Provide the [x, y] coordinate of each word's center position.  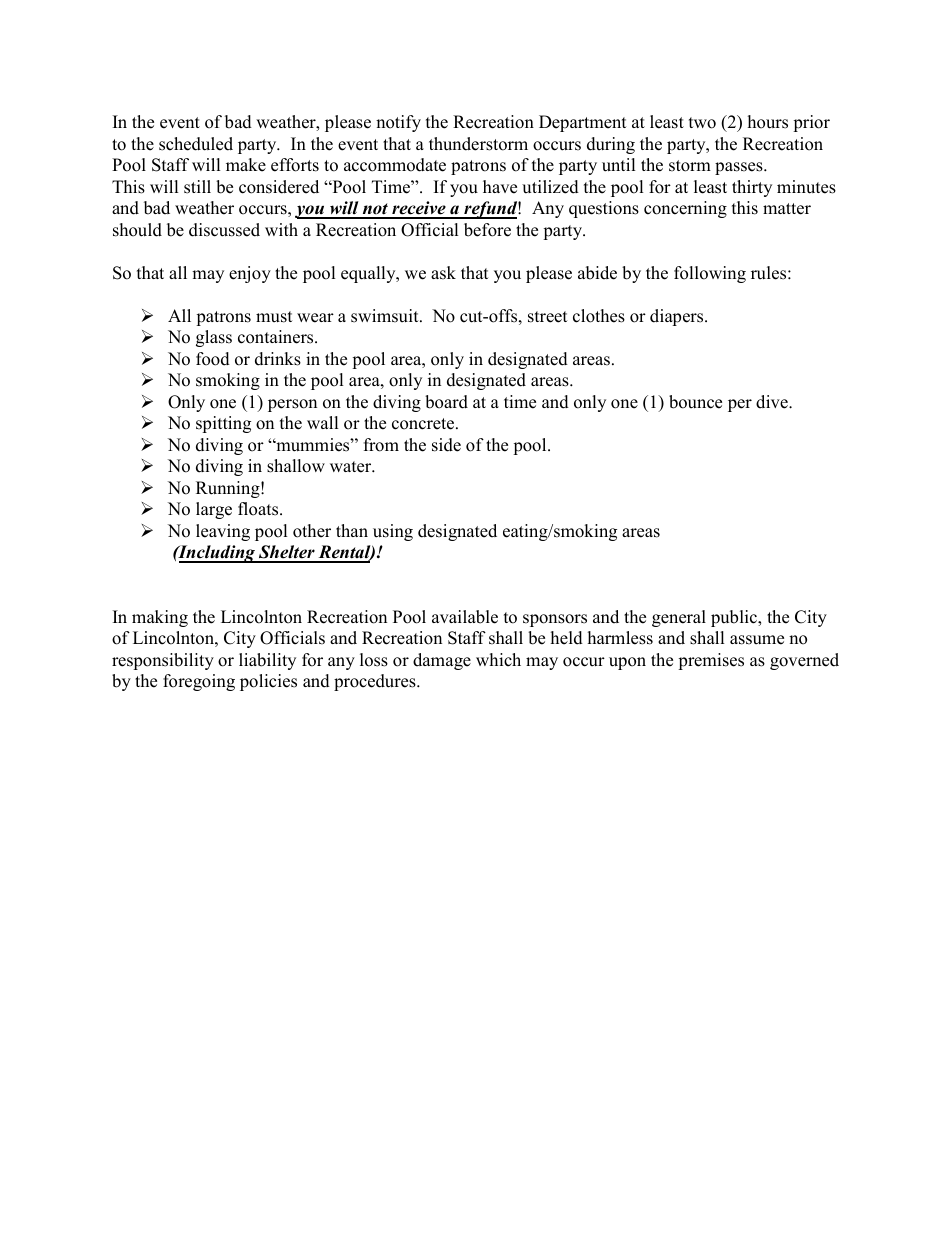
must [274, 317]
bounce [695, 402]
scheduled [196, 144]
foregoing [199, 682]
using [393, 532]
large [214, 510]
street [548, 317]
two [702, 123]
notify [398, 123]
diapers [678, 317]
